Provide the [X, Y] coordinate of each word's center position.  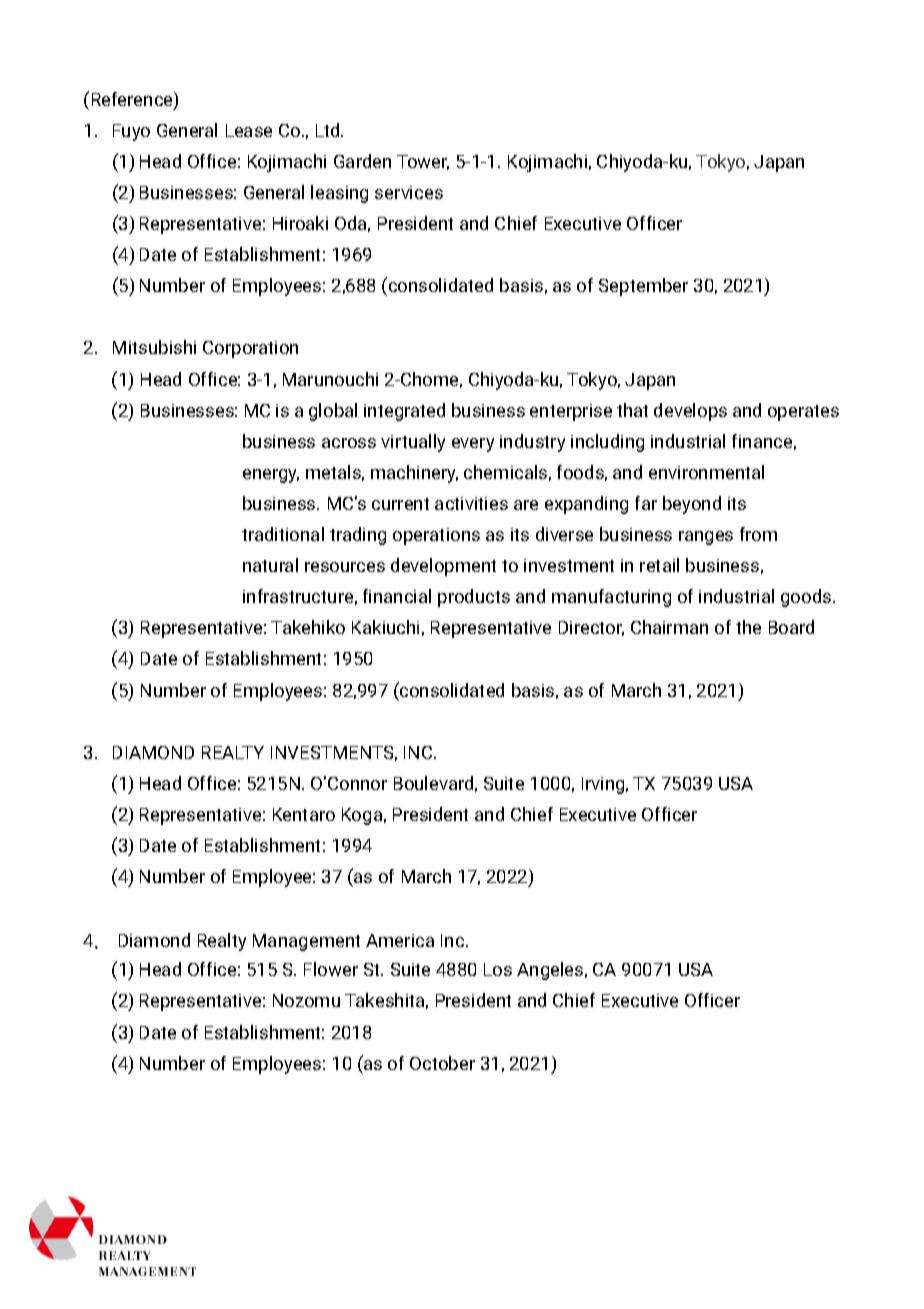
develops [690, 412]
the [748, 627]
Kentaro [304, 814]
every [473, 445]
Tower [423, 162]
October [442, 1063]
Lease [249, 130]
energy [271, 476]
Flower [331, 969]
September [643, 287]
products [474, 598]
